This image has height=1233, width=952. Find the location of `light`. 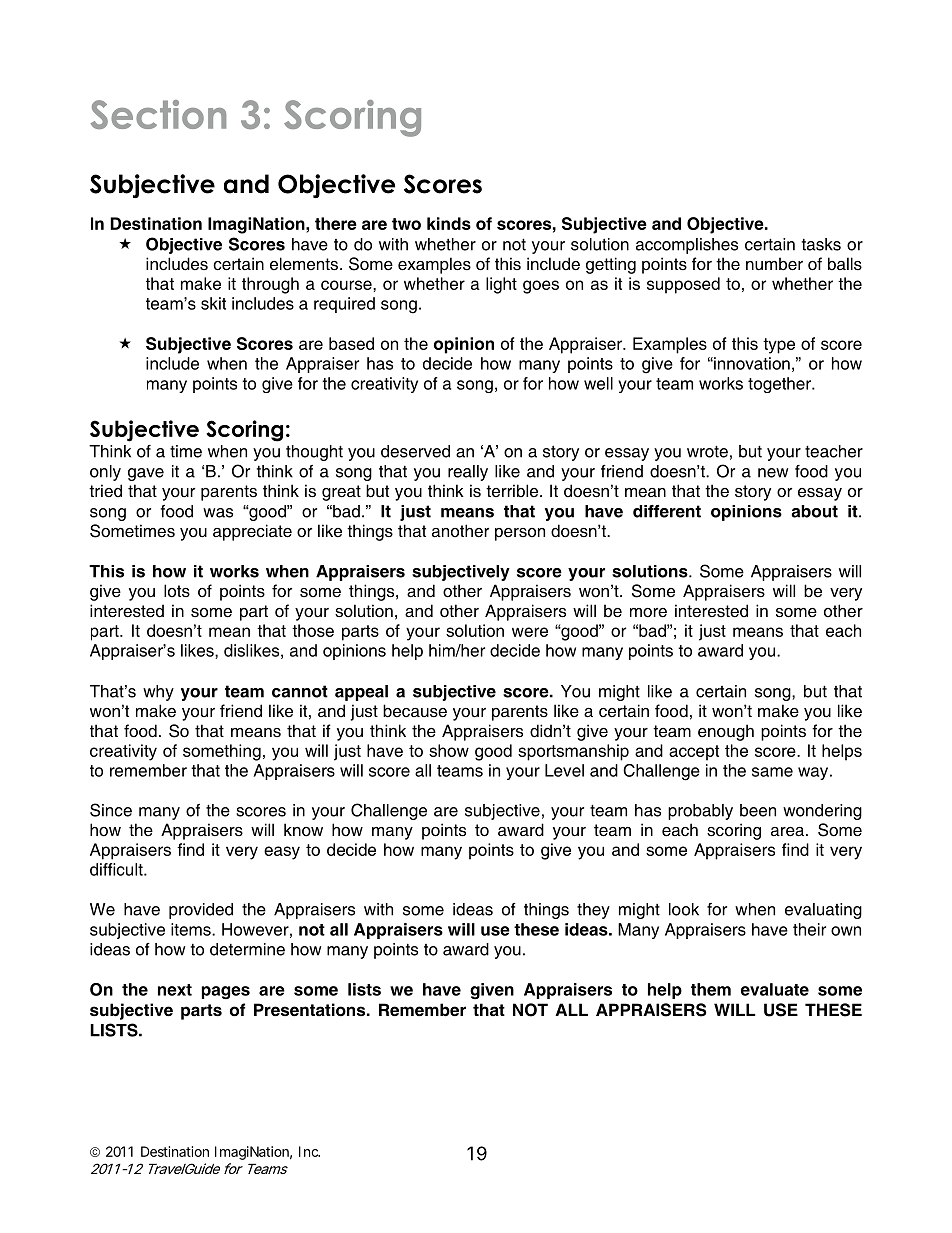

light is located at coordinates (501, 285).
